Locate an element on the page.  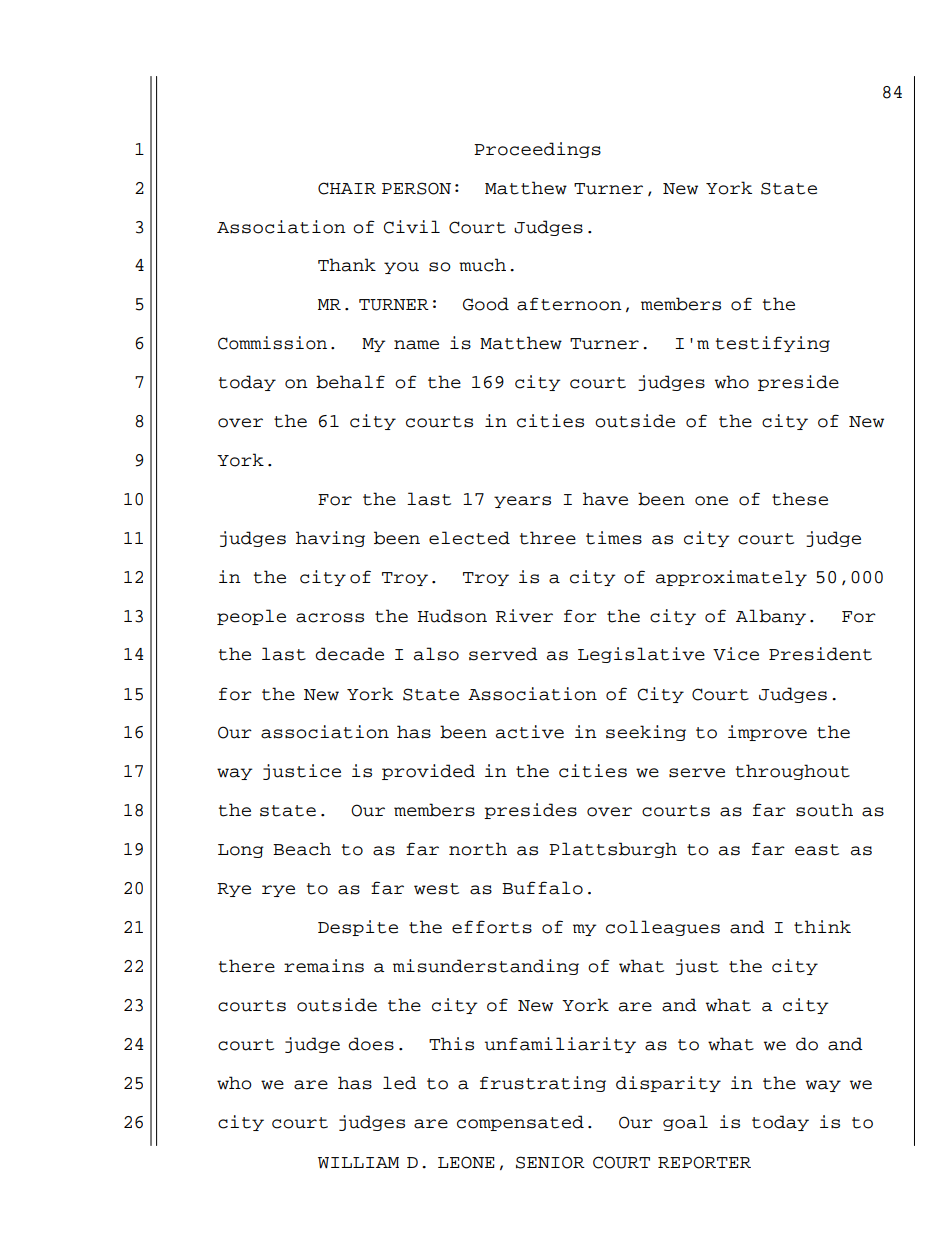
Beach is located at coordinates (302, 849).
